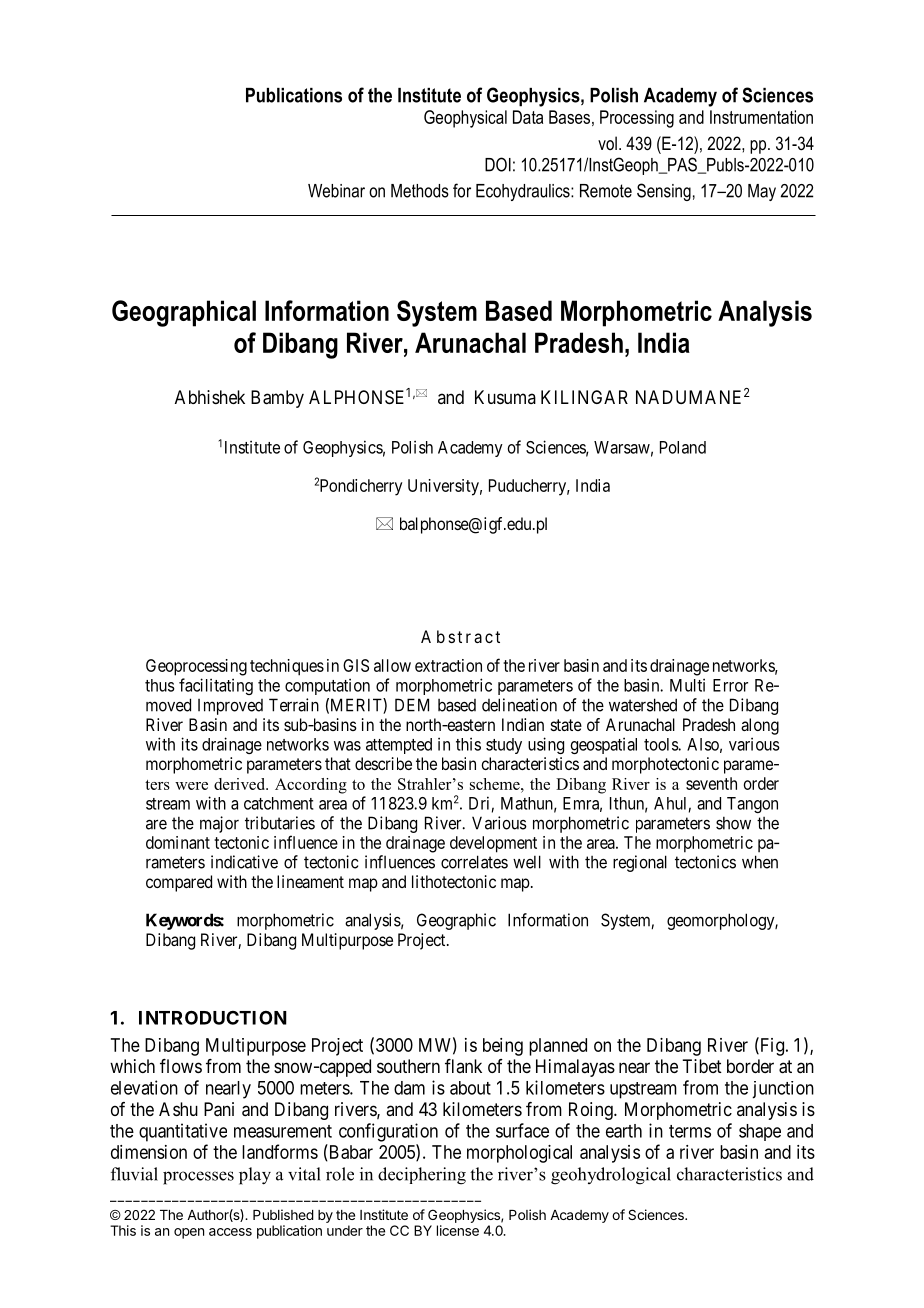  What do you see at coordinates (690, 1131) in the page?
I see `terms` at bounding box center [690, 1131].
